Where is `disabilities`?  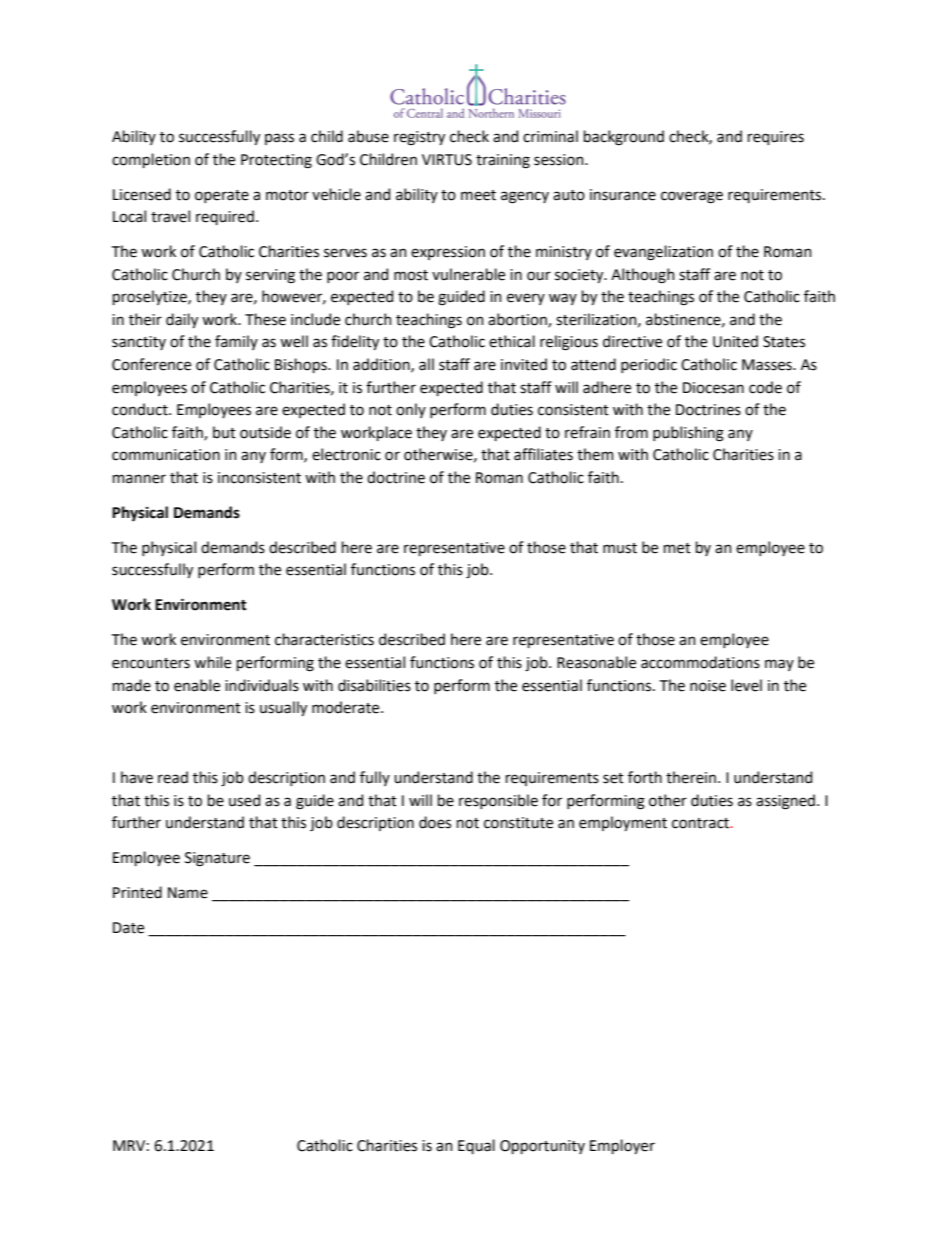
disabilities is located at coordinates (374, 685).
